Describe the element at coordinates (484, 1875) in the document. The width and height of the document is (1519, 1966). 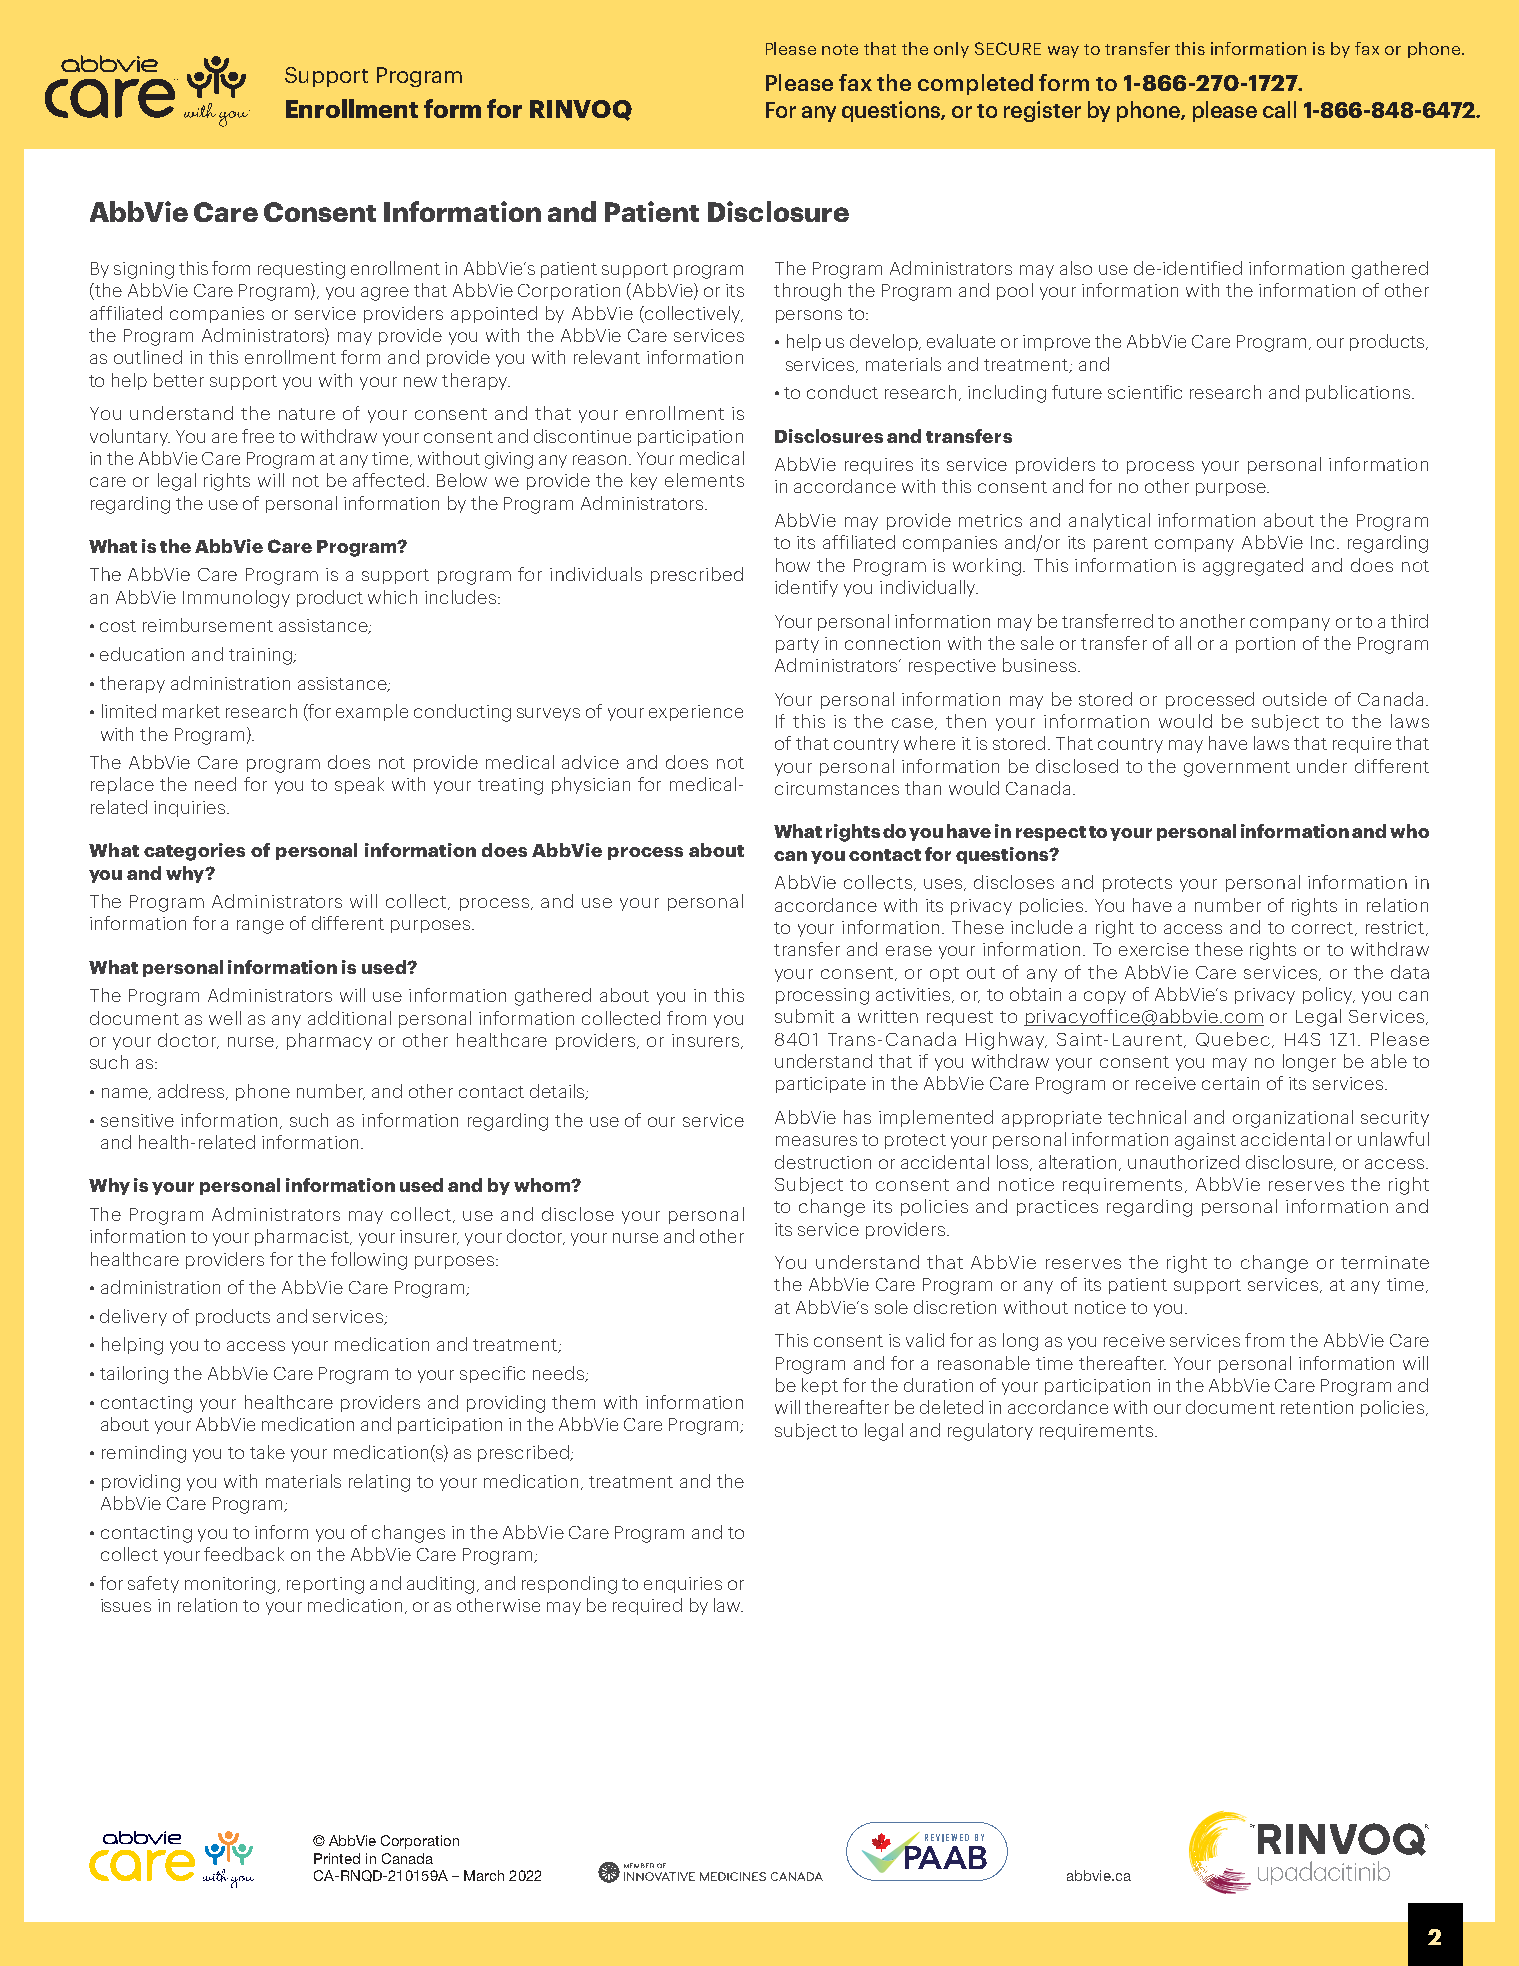
I see `March` at that location.
